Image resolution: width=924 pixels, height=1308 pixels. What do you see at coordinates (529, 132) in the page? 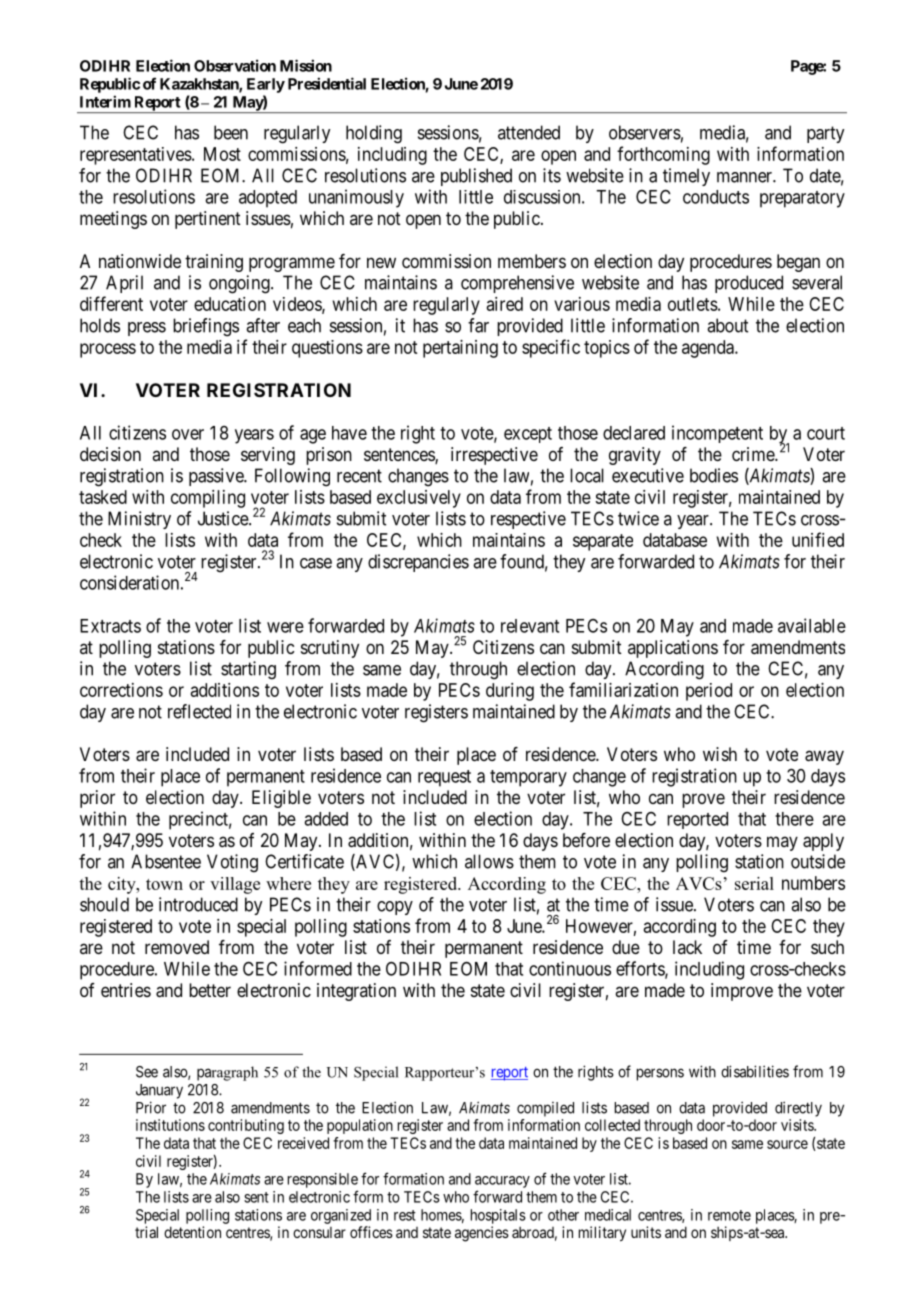
I see `attended` at bounding box center [529, 132].
